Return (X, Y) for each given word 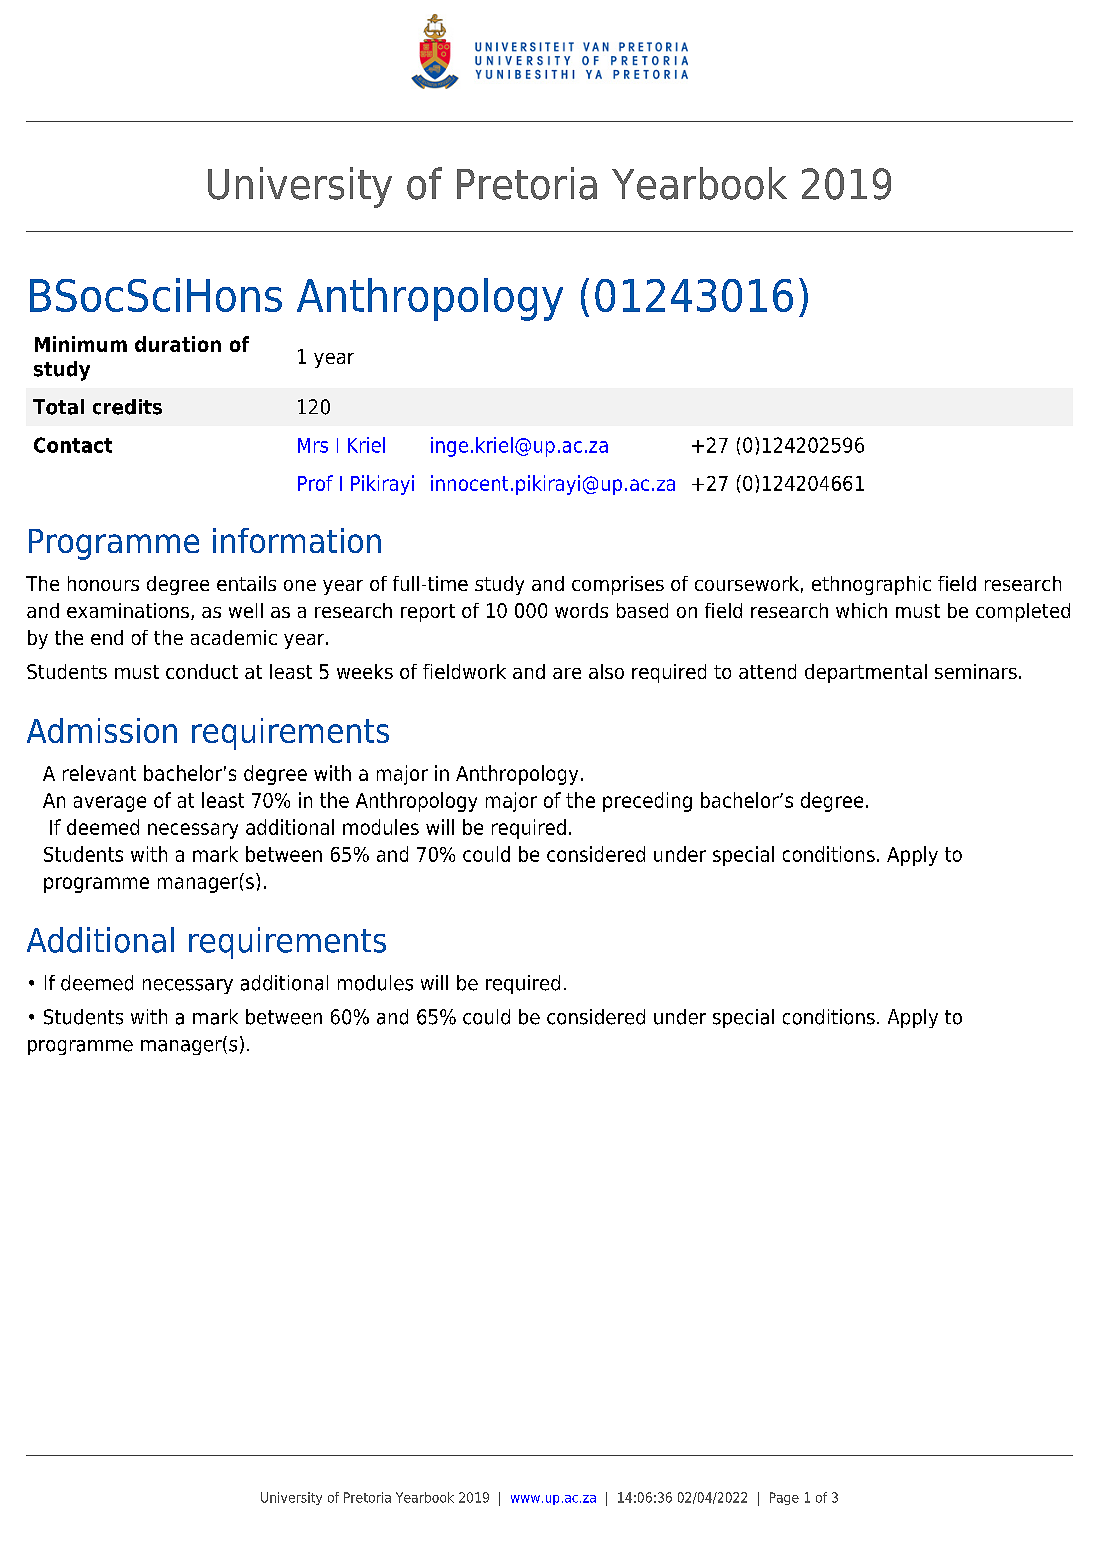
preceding (647, 802)
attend (767, 671)
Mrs (313, 445)
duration (178, 344)
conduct (202, 671)
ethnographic (871, 585)
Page (784, 1498)
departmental (866, 673)
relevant (99, 773)
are (567, 673)
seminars (976, 671)
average (110, 804)
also (606, 671)
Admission (102, 730)
